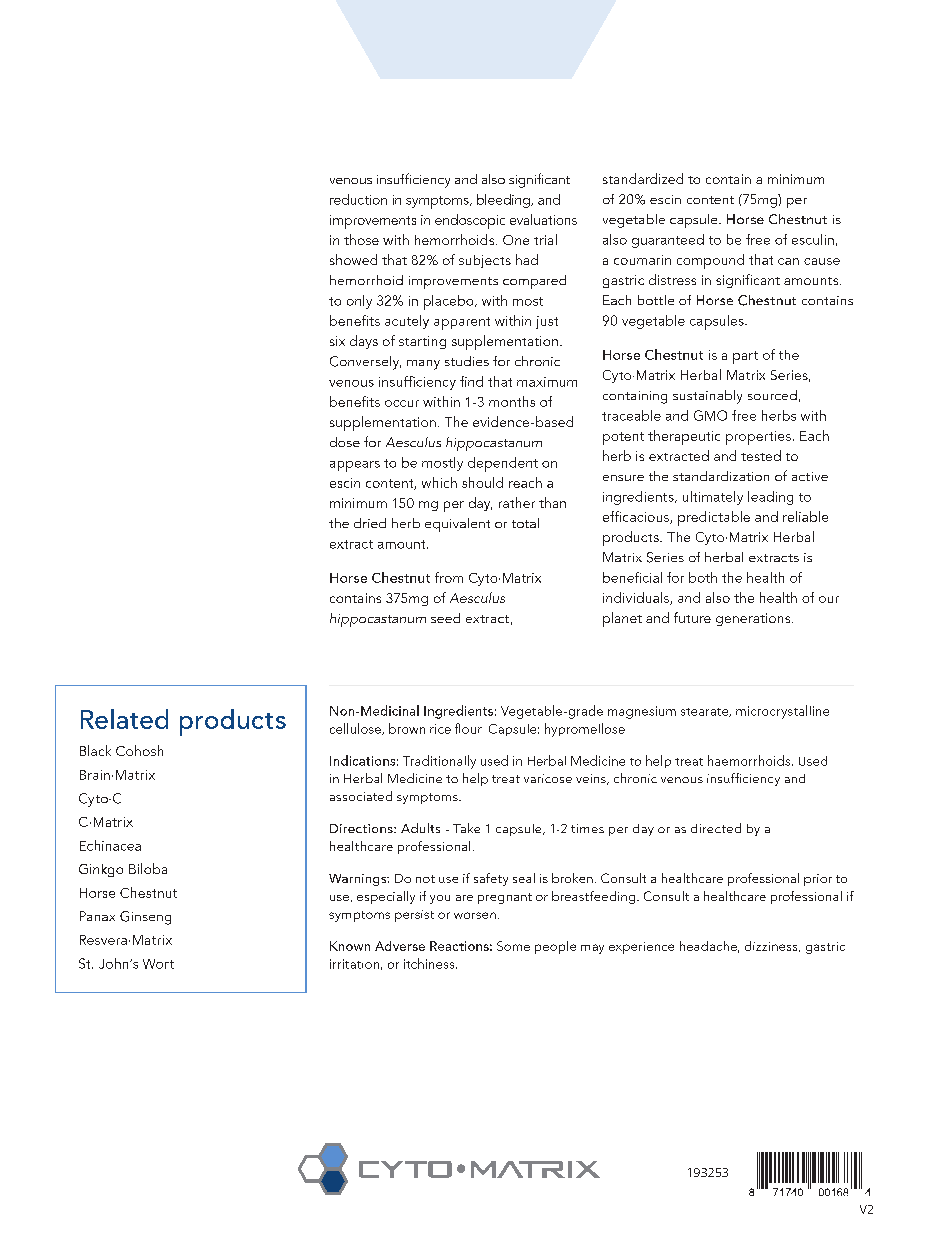  Describe the element at coordinates (358, 199) in the screenshot. I see `reduction` at that location.
